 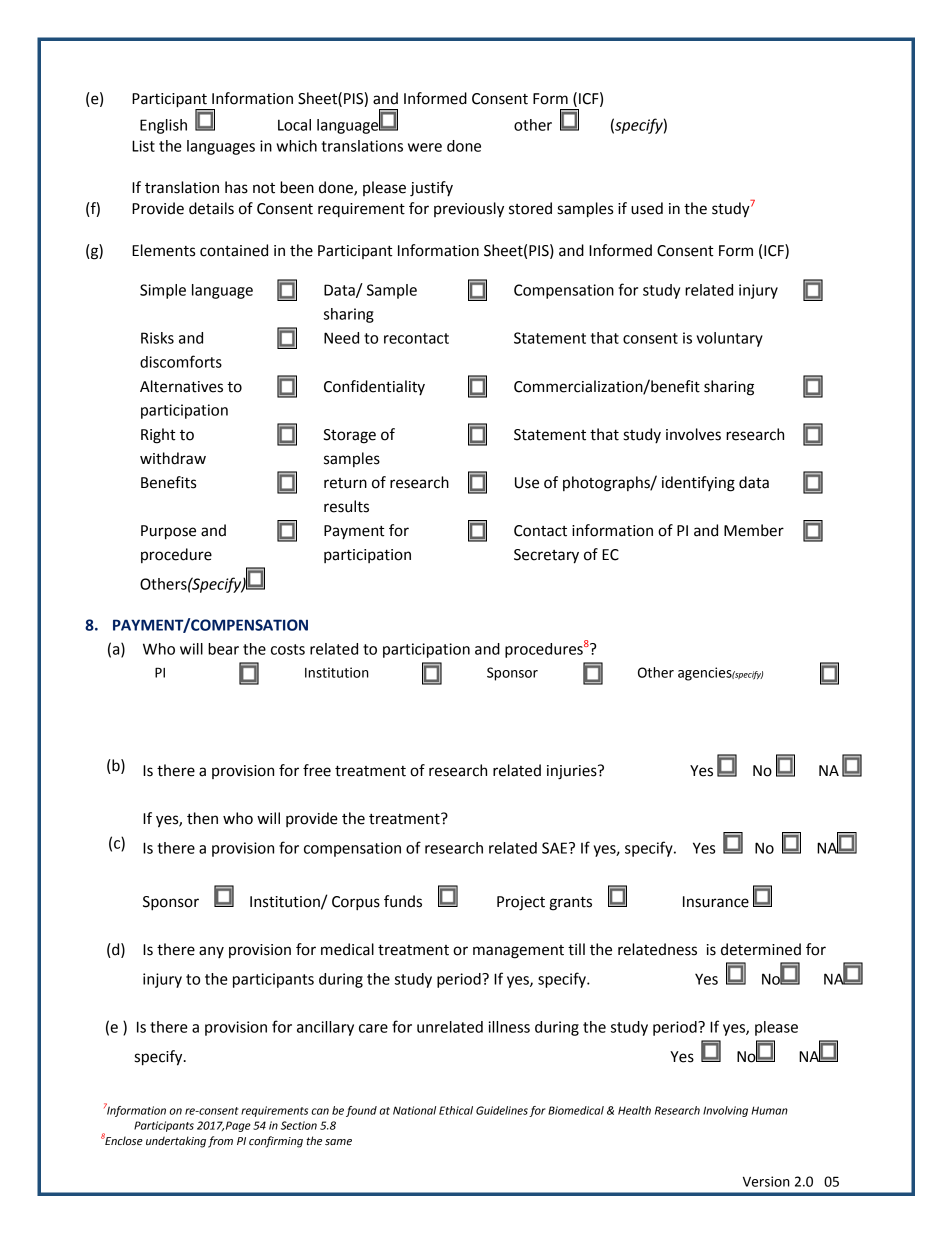 What do you see at coordinates (456, 1110) in the screenshot?
I see `Ethical` at bounding box center [456, 1110].
